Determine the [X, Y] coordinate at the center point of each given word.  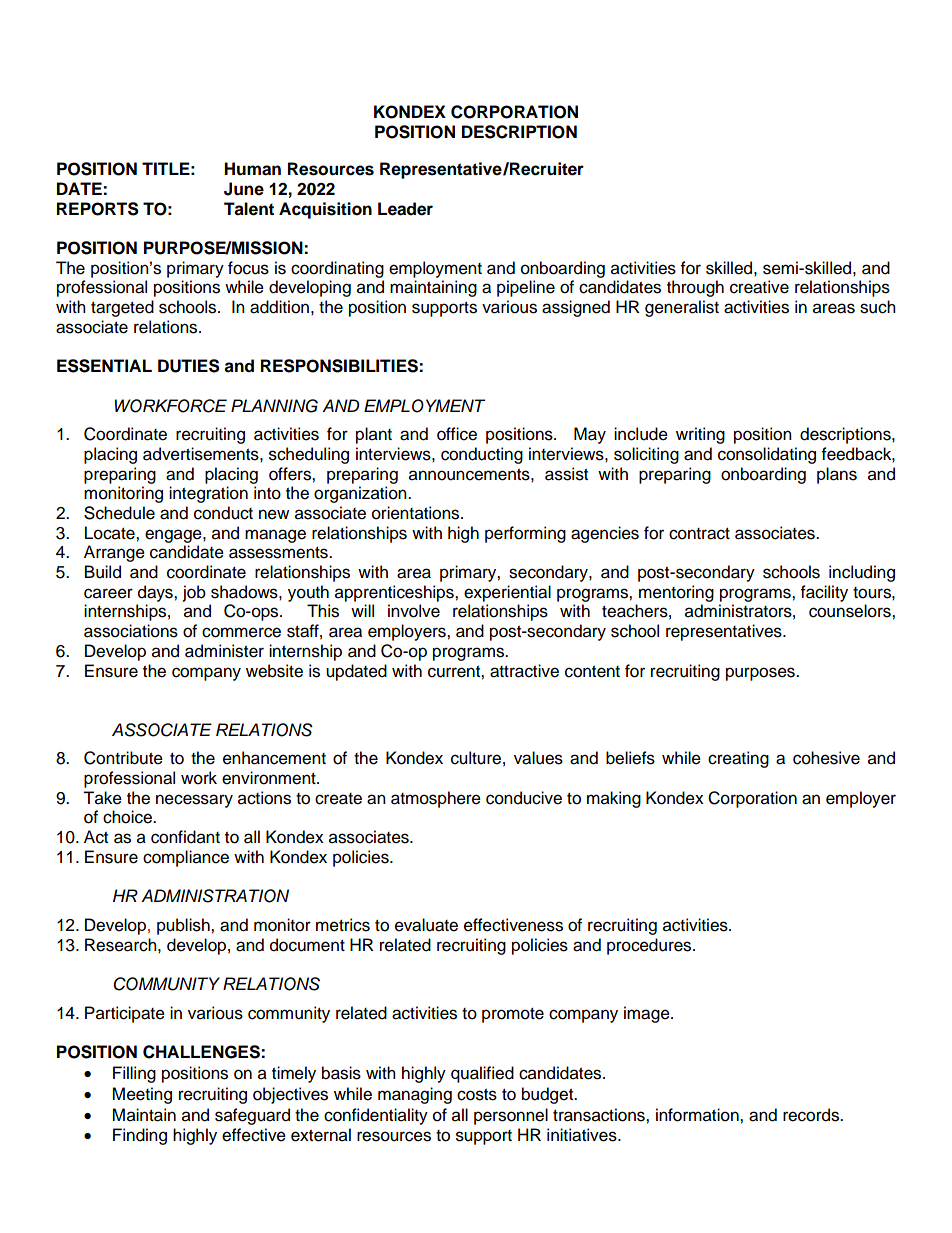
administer [224, 651]
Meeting [142, 1095]
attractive [524, 671]
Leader [405, 209]
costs [477, 1095]
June [244, 189]
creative [759, 287]
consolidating [767, 455]
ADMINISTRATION [215, 896]
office [457, 434]
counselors [851, 611]
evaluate [426, 925]
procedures [650, 946]
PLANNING [274, 406]
